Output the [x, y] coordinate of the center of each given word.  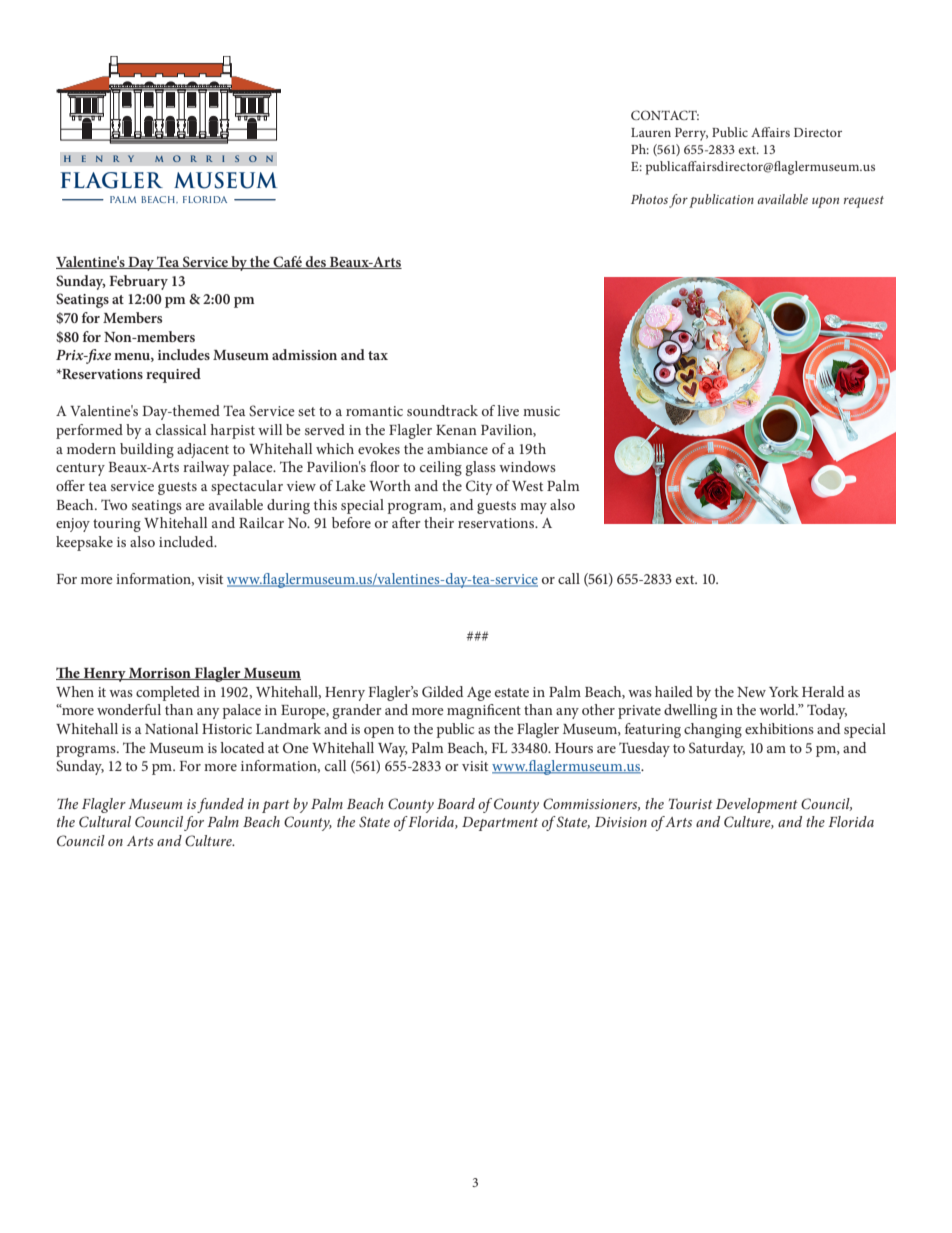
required [173, 375]
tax [378, 355]
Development [757, 805]
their [439, 522]
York [784, 691]
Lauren [651, 132]
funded [220, 805]
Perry [691, 134]
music [541, 411]
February [138, 282]
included [187, 541]
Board [456, 803]
